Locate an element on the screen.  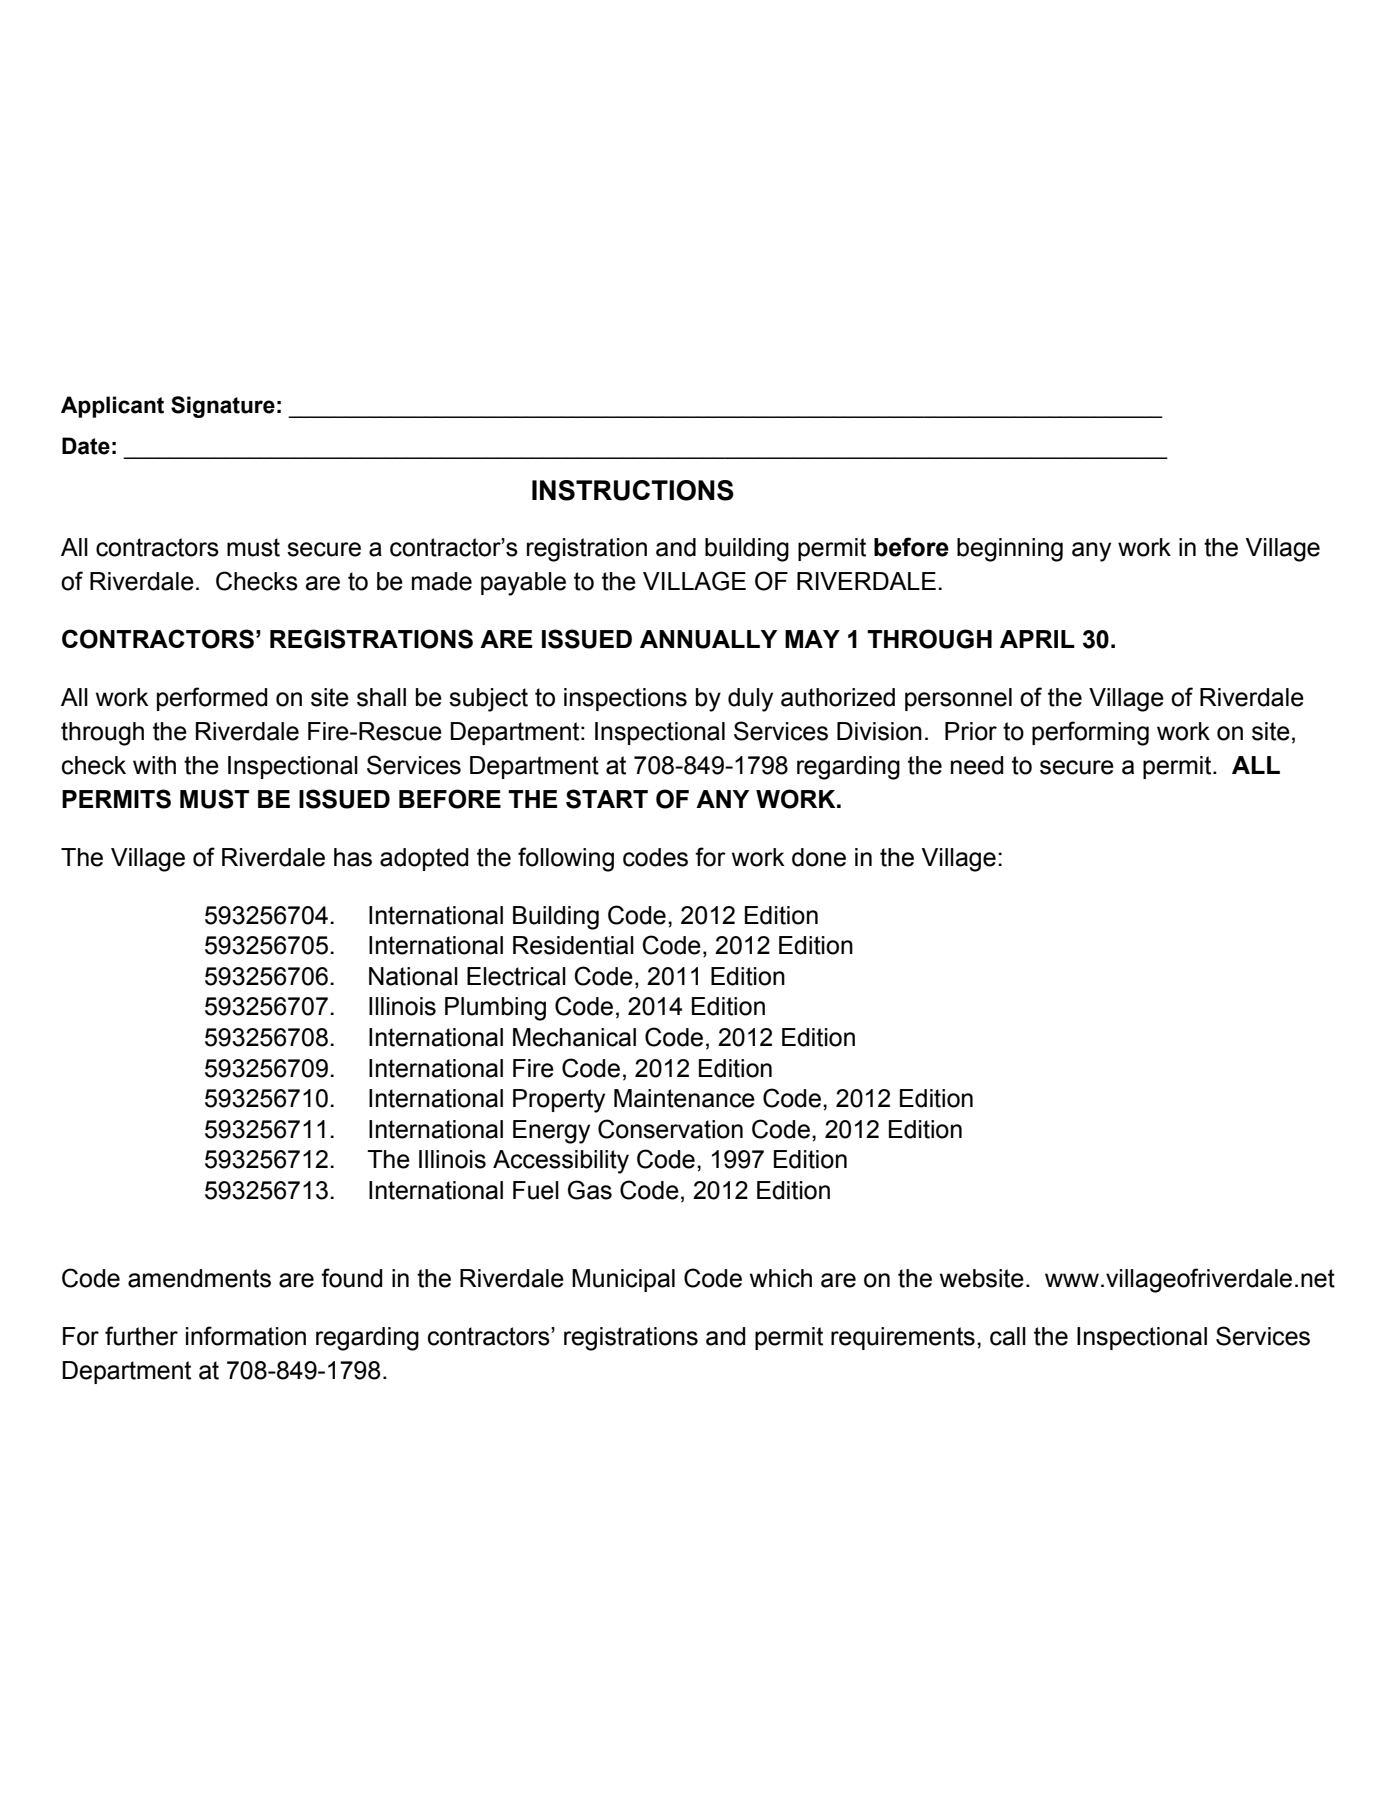
Plumbing is located at coordinates (495, 1009).
